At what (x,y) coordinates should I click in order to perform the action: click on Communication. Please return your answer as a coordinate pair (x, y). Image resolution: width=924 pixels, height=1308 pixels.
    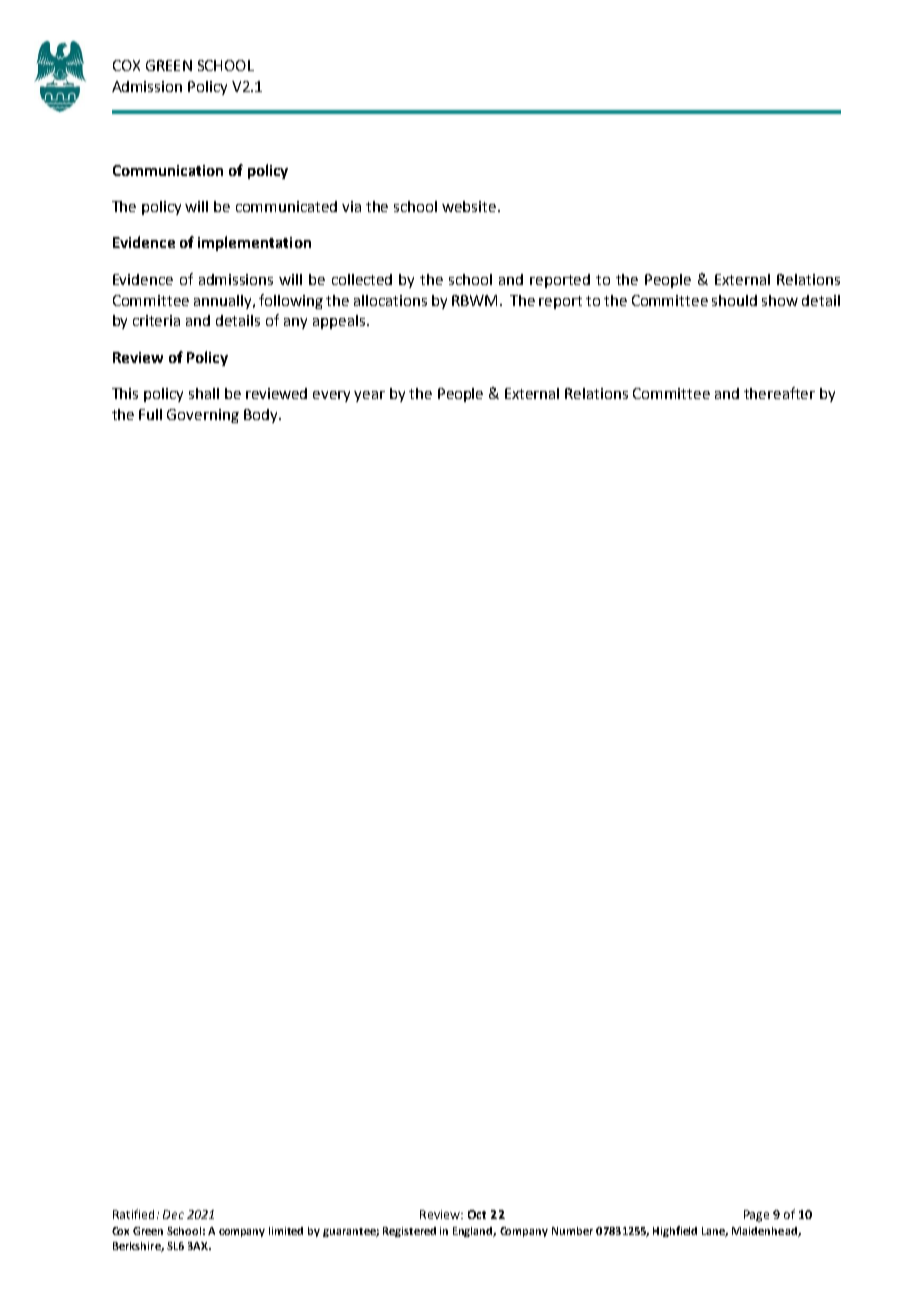
    Looking at the image, I should click on (168, 170).
